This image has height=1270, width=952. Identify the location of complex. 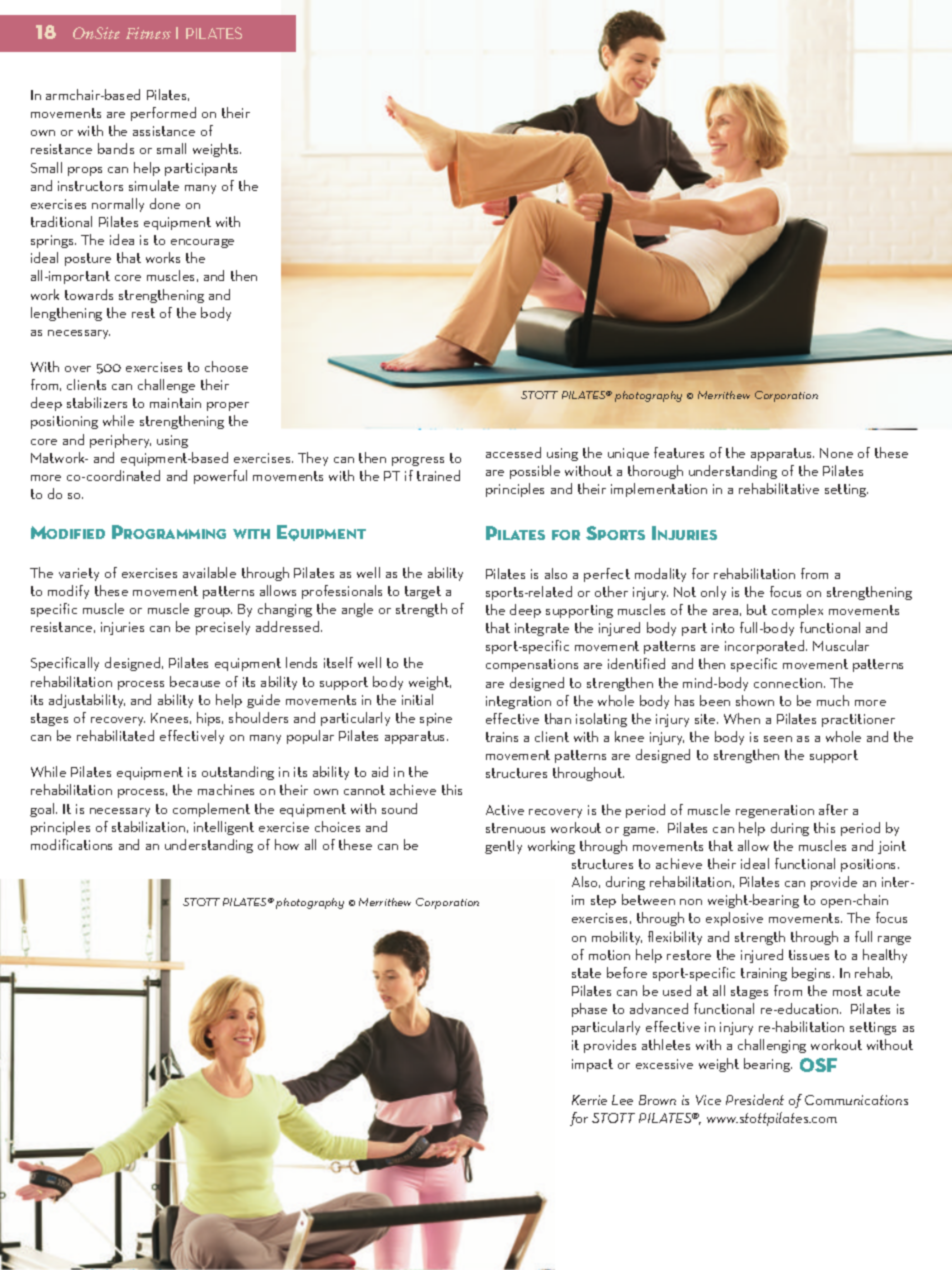
(797, 611).
